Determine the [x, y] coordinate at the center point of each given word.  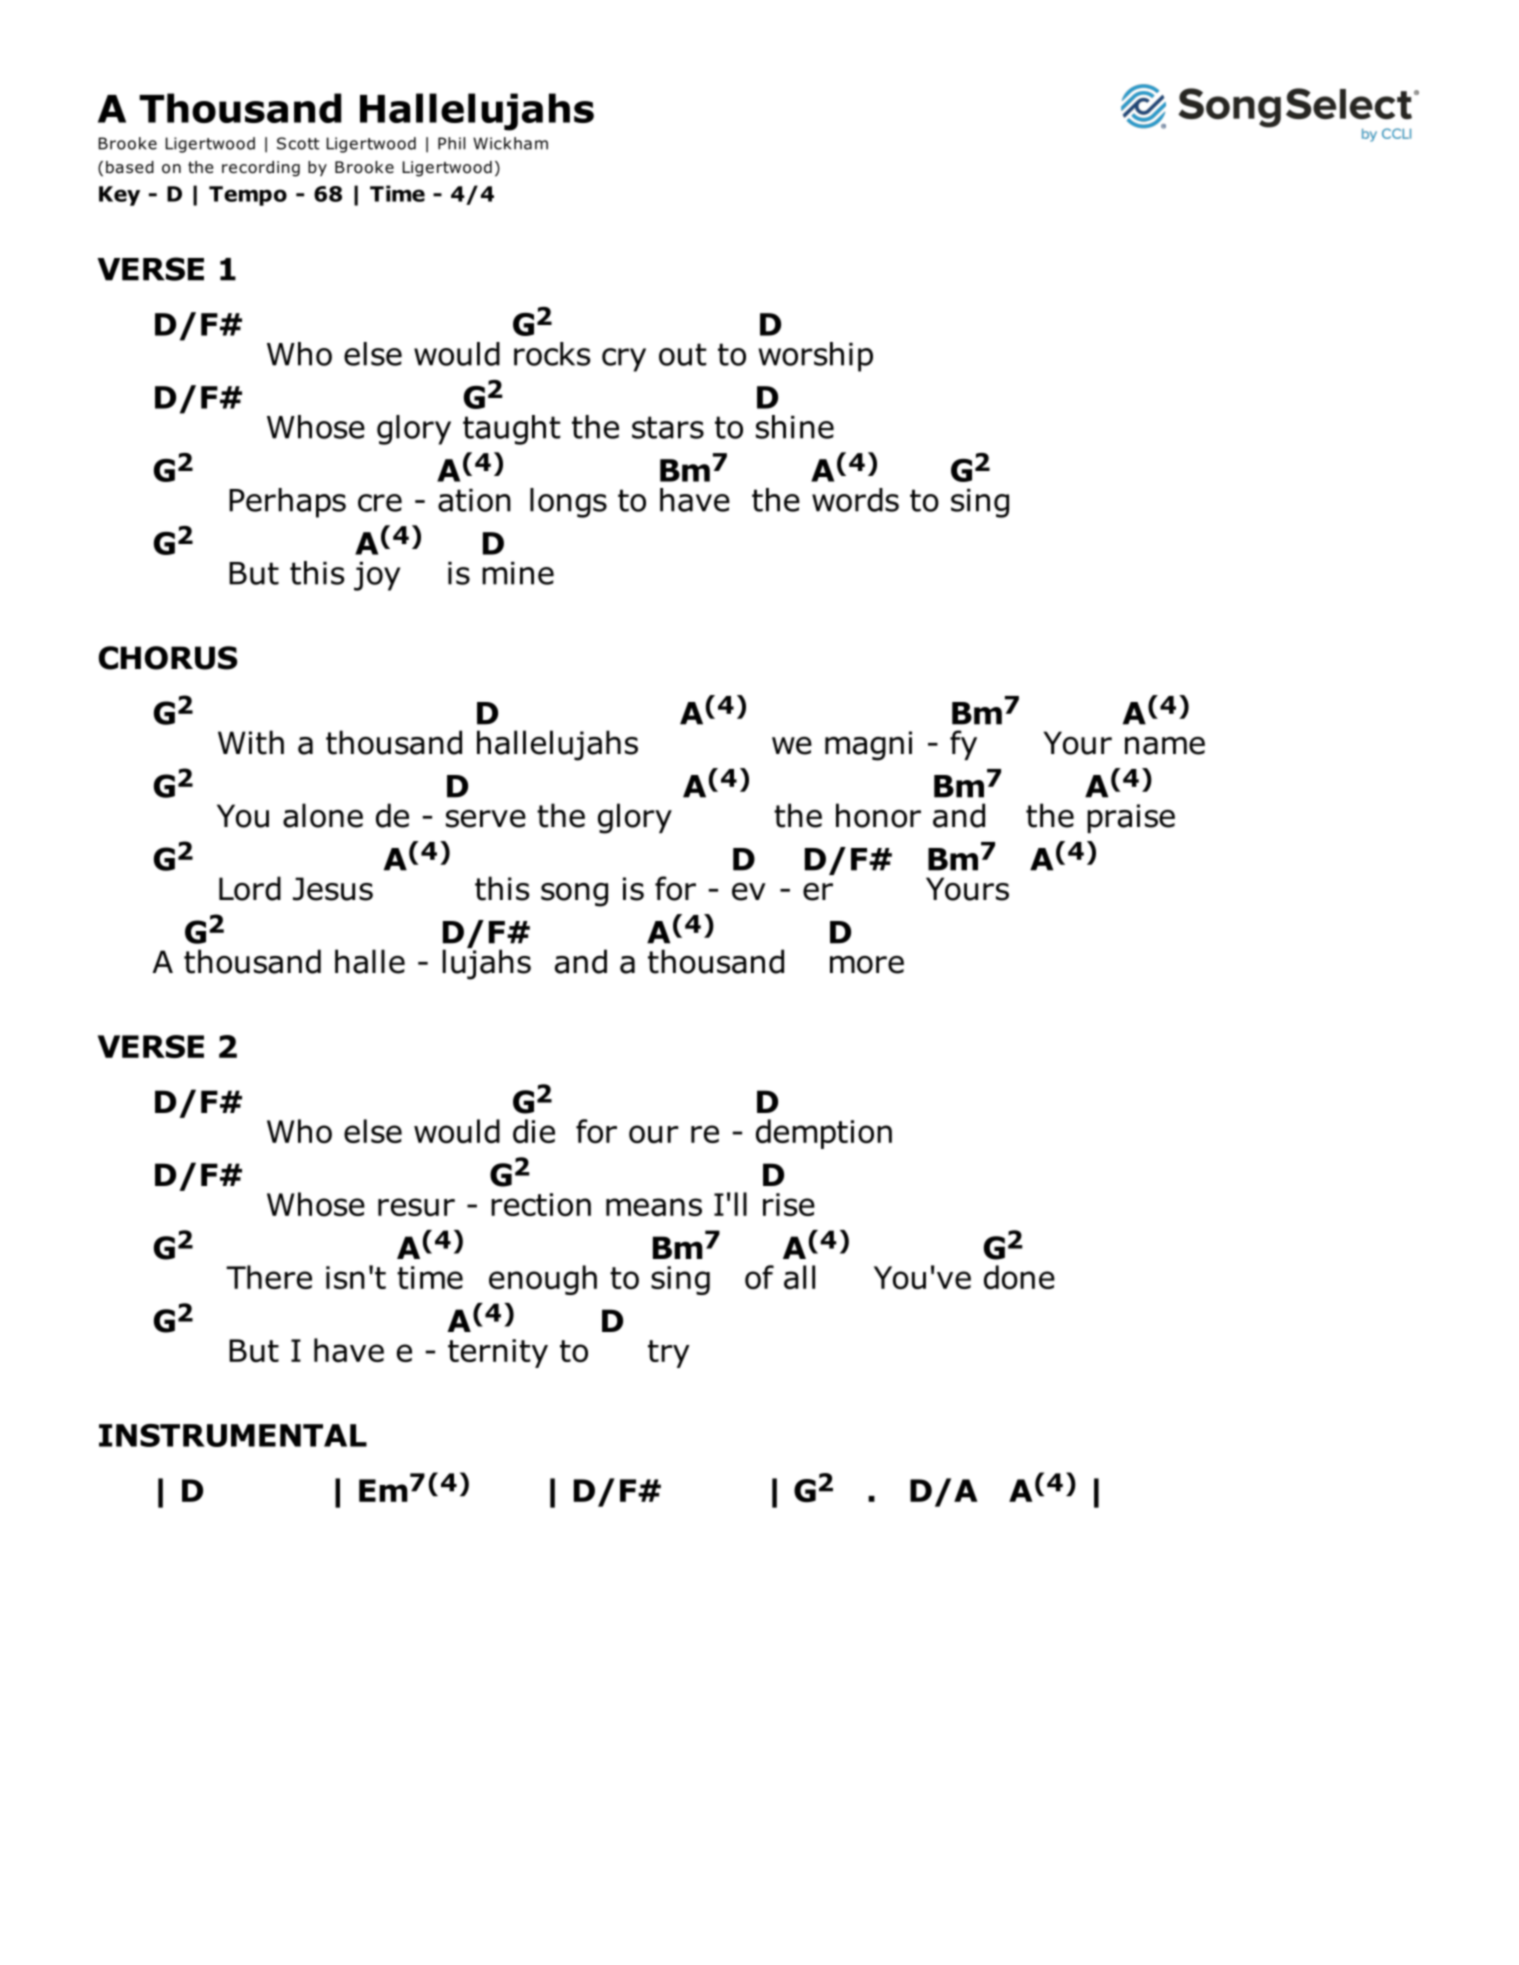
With [251, 742]
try [669, 1354]
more [867, 965]
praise [1131, 818]
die [534, 1131]
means [654, 1207]
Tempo [248, 196]
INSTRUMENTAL [233, 1435]
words [855, 500]
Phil [451, 143]
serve [486, 819]
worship [815, 357]
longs [568, 503]
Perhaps [287, 503]
